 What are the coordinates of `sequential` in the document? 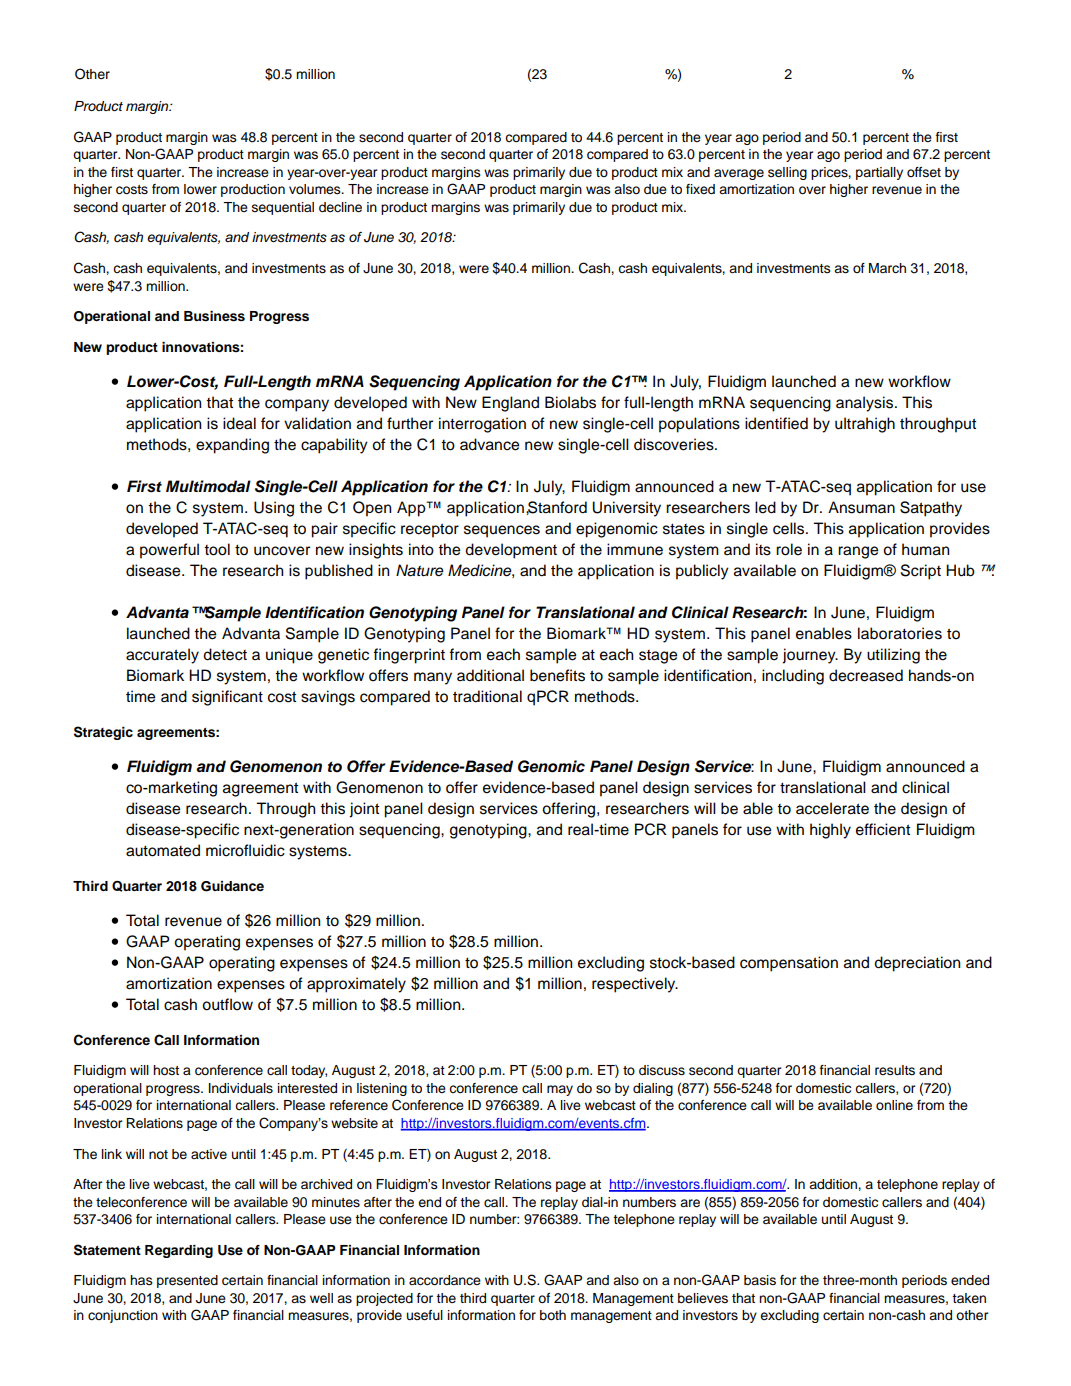 It's located at (283, 208).
